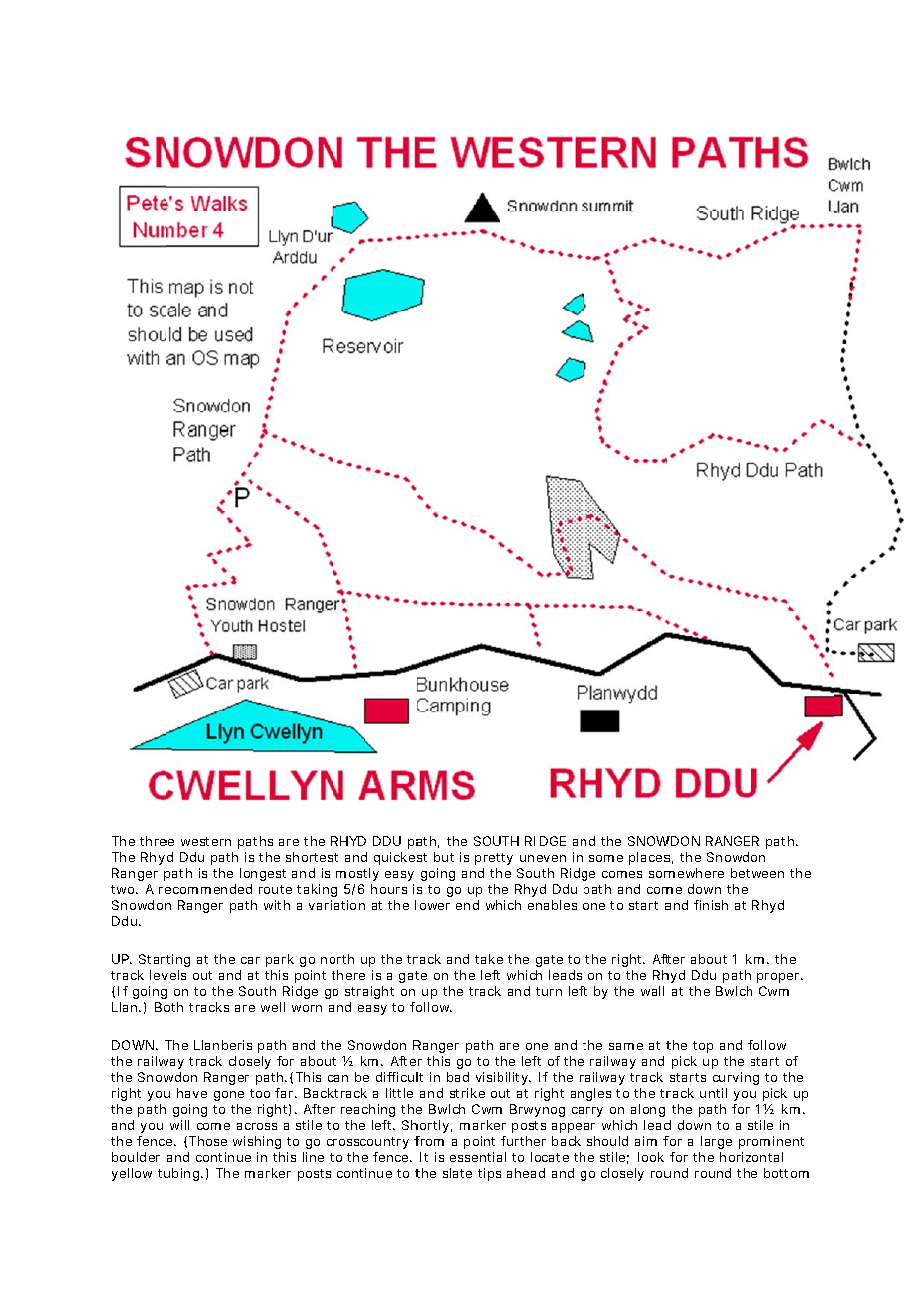 This document has width=924, height=1308. I want to click on until, so click(713, 1093).
